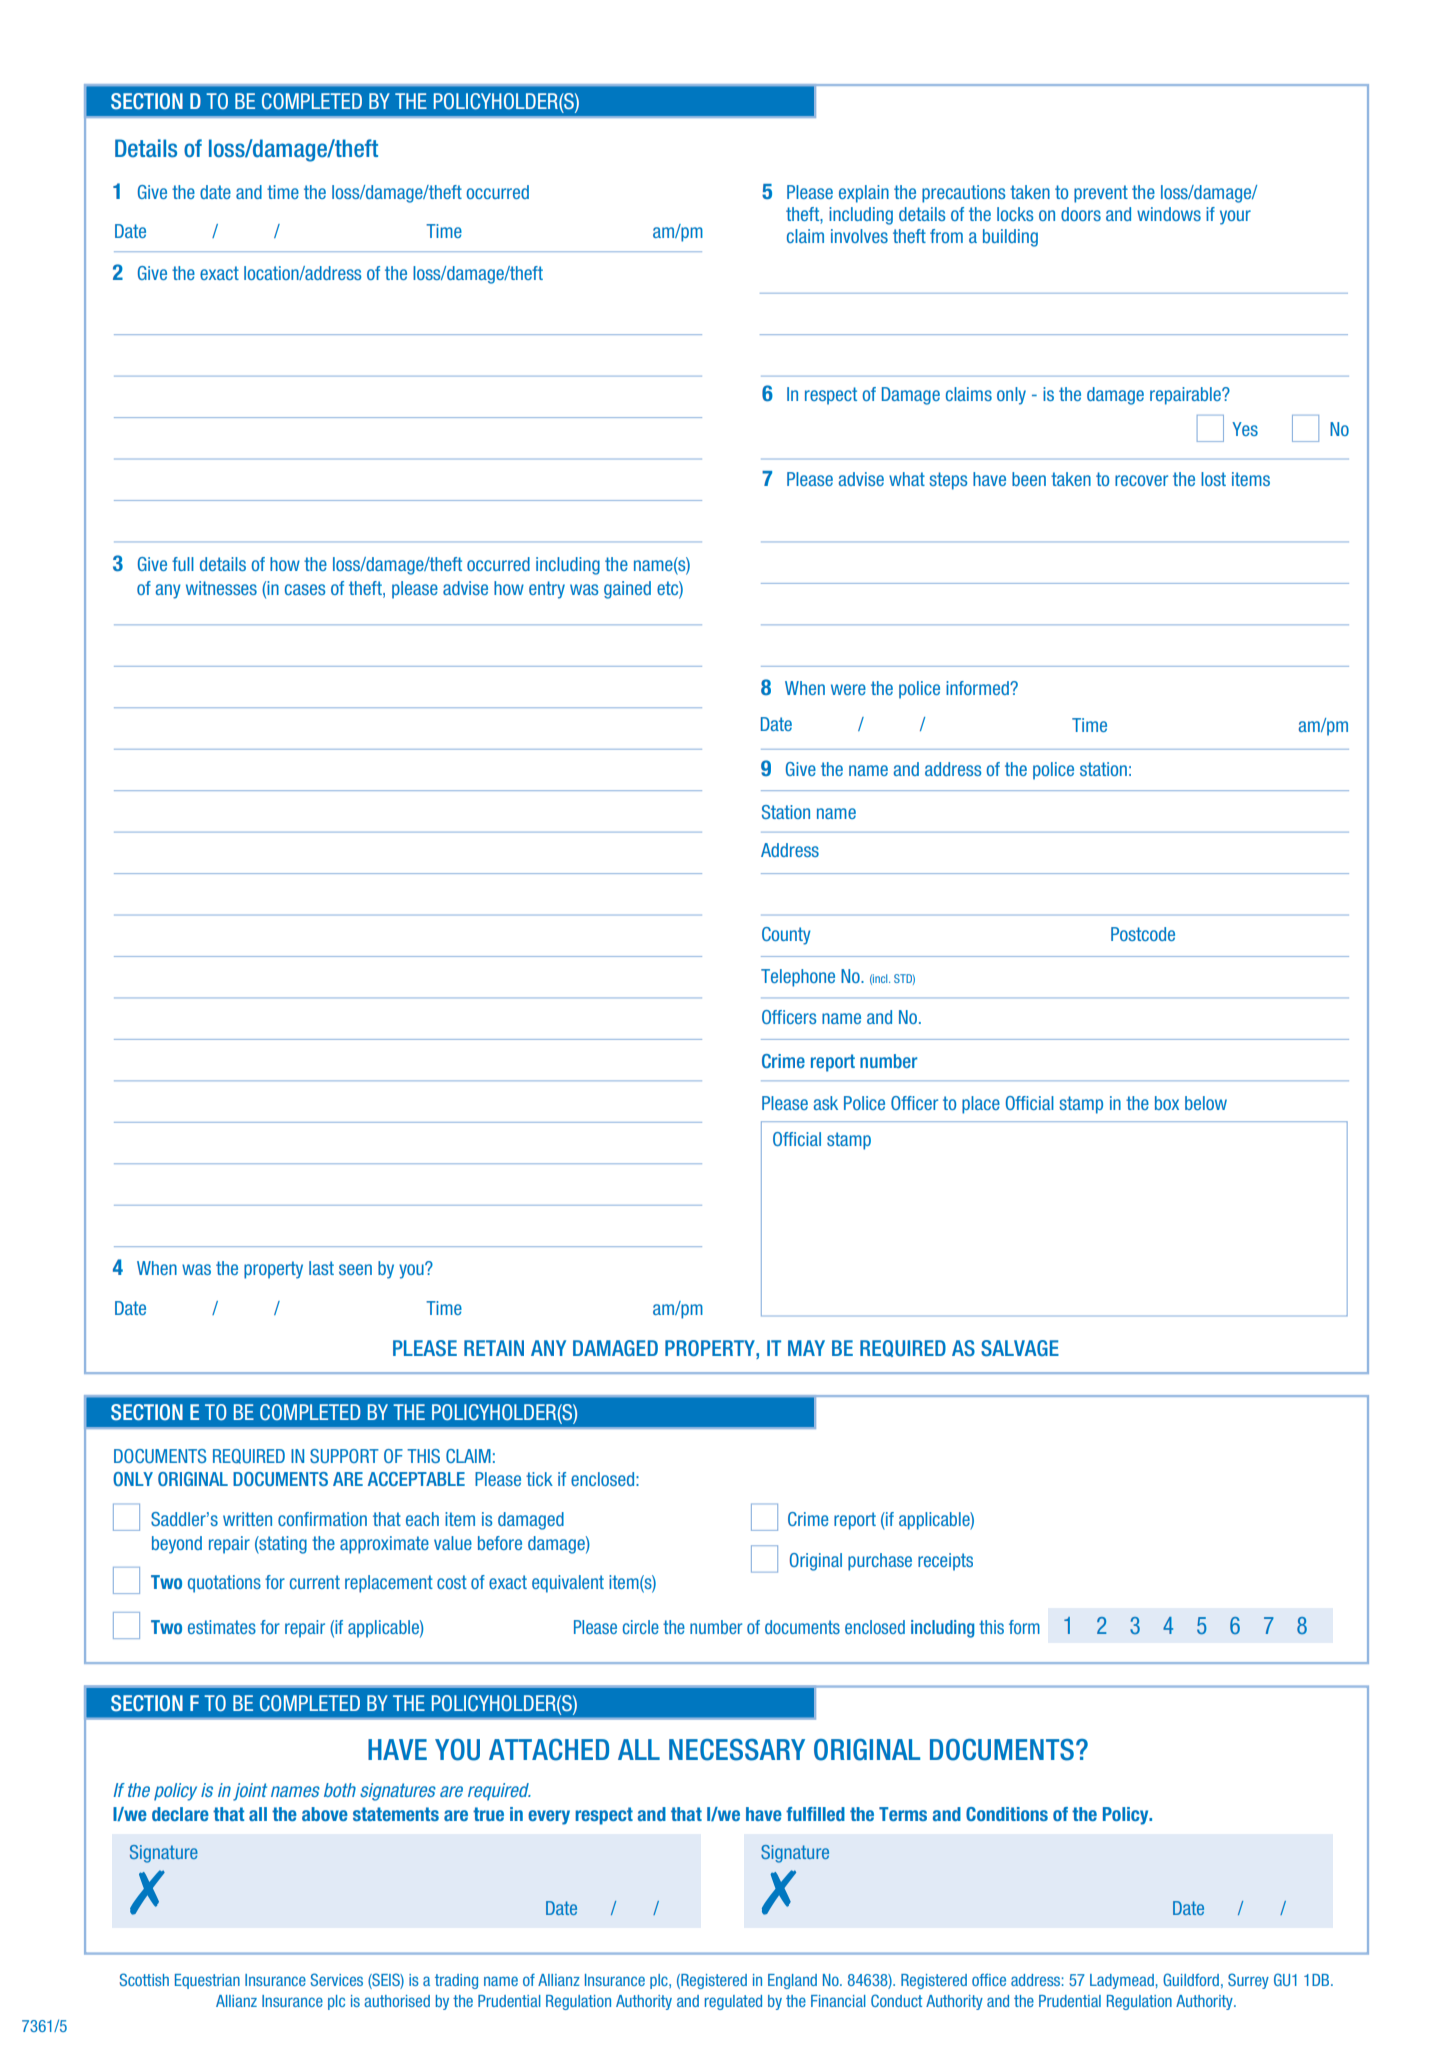 The height and width of the document is (2052, 1451). I want to click on Guildford, so click(1191, 1979).
